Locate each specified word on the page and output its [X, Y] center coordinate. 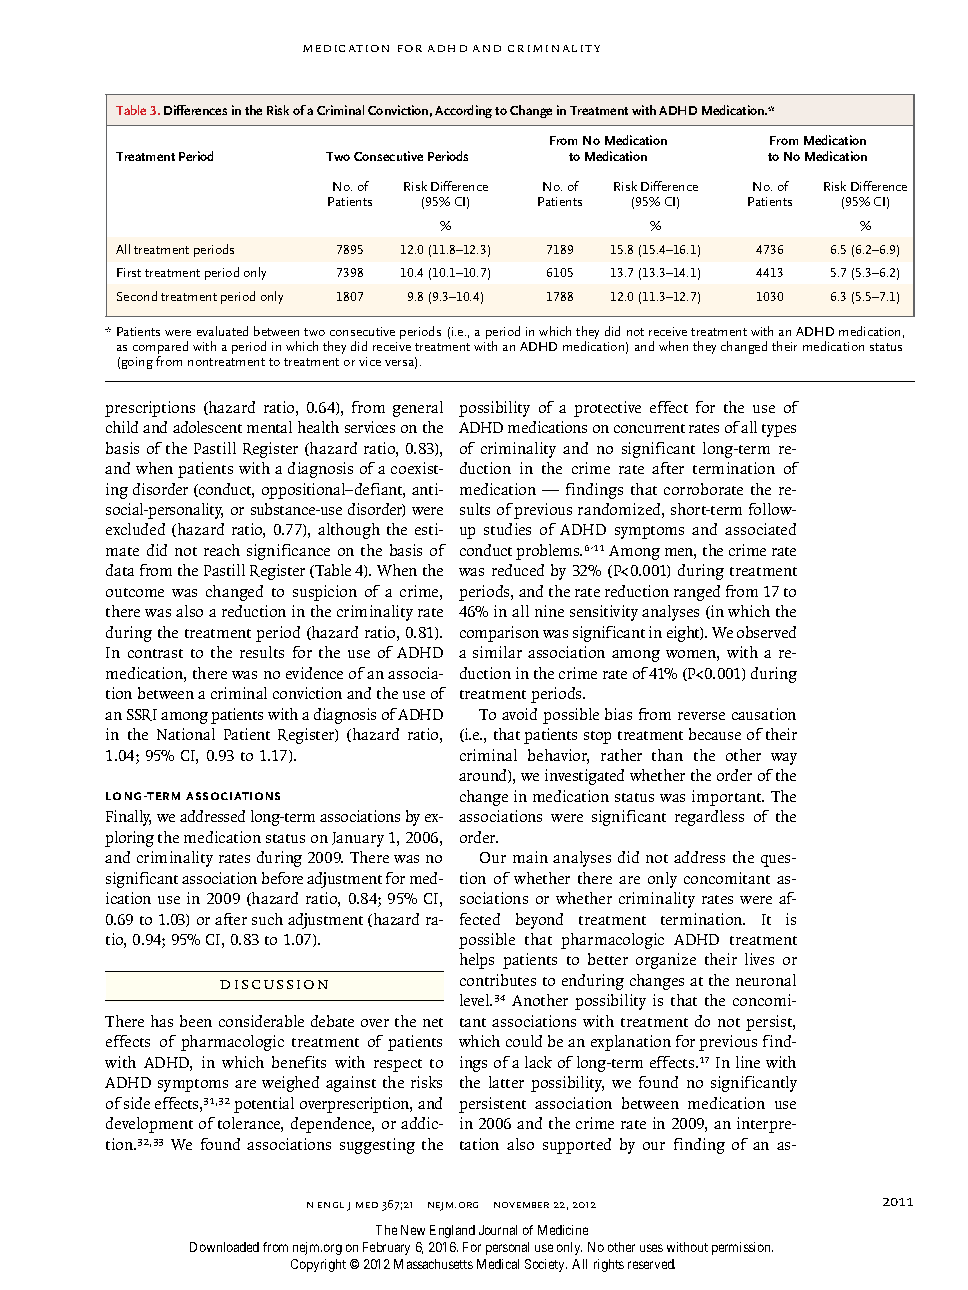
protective [607, 409]
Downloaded [224, 1247]
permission [742, 1248]
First [129, 272]
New [413, 1230]
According [463, 111]
